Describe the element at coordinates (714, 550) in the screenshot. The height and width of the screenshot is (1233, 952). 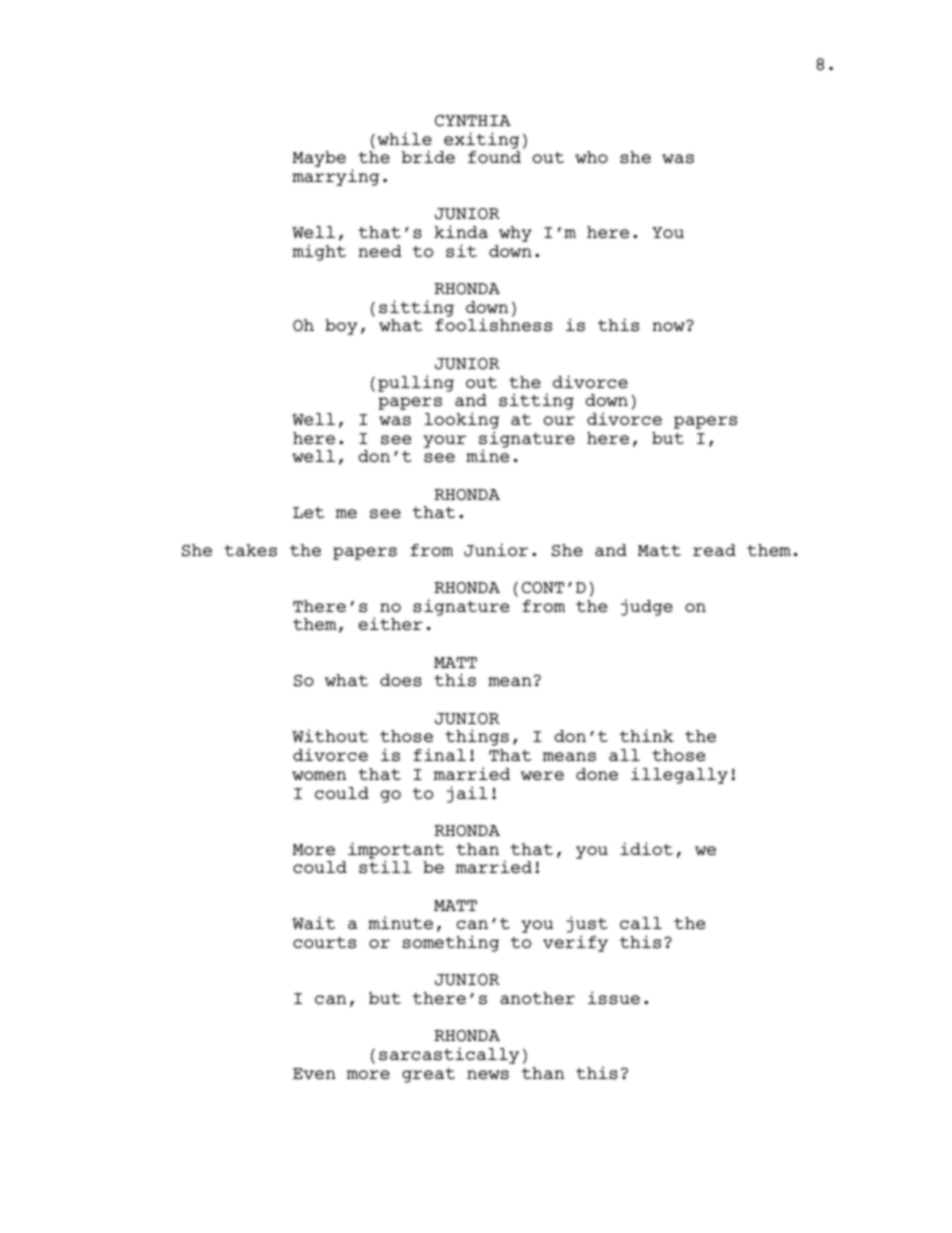
I see `read` at that location.
